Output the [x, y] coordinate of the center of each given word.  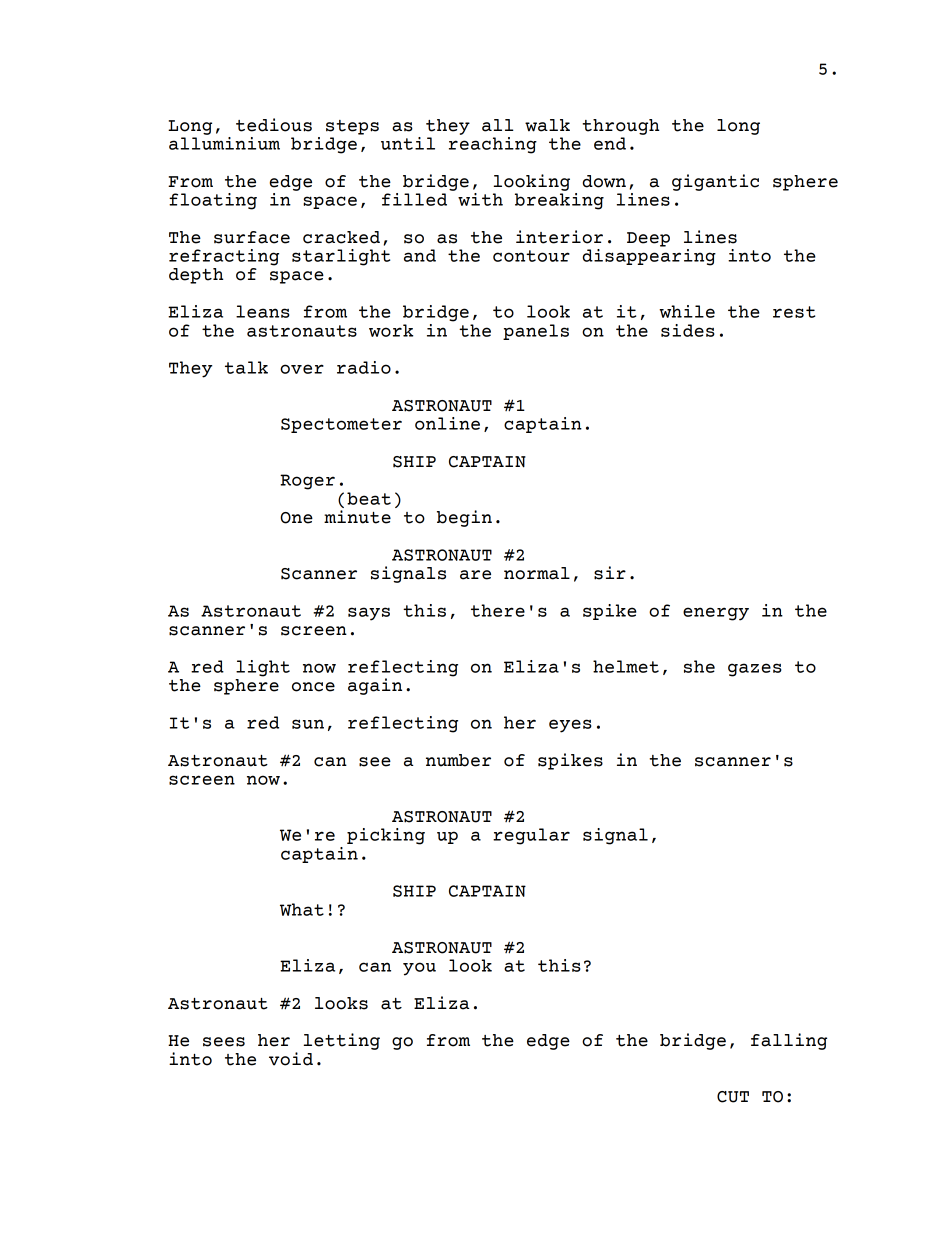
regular [531, 836]
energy [716, 614]
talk [246, 367]
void [291, 1059]
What [302, 909]
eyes [570, 726]
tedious [274, 125]
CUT [733, 1097]
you [419, 969]
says [369, 614]
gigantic [715, 182]
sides [688, 330]
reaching [493, 144]
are [475, 575]
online [447, 423]
